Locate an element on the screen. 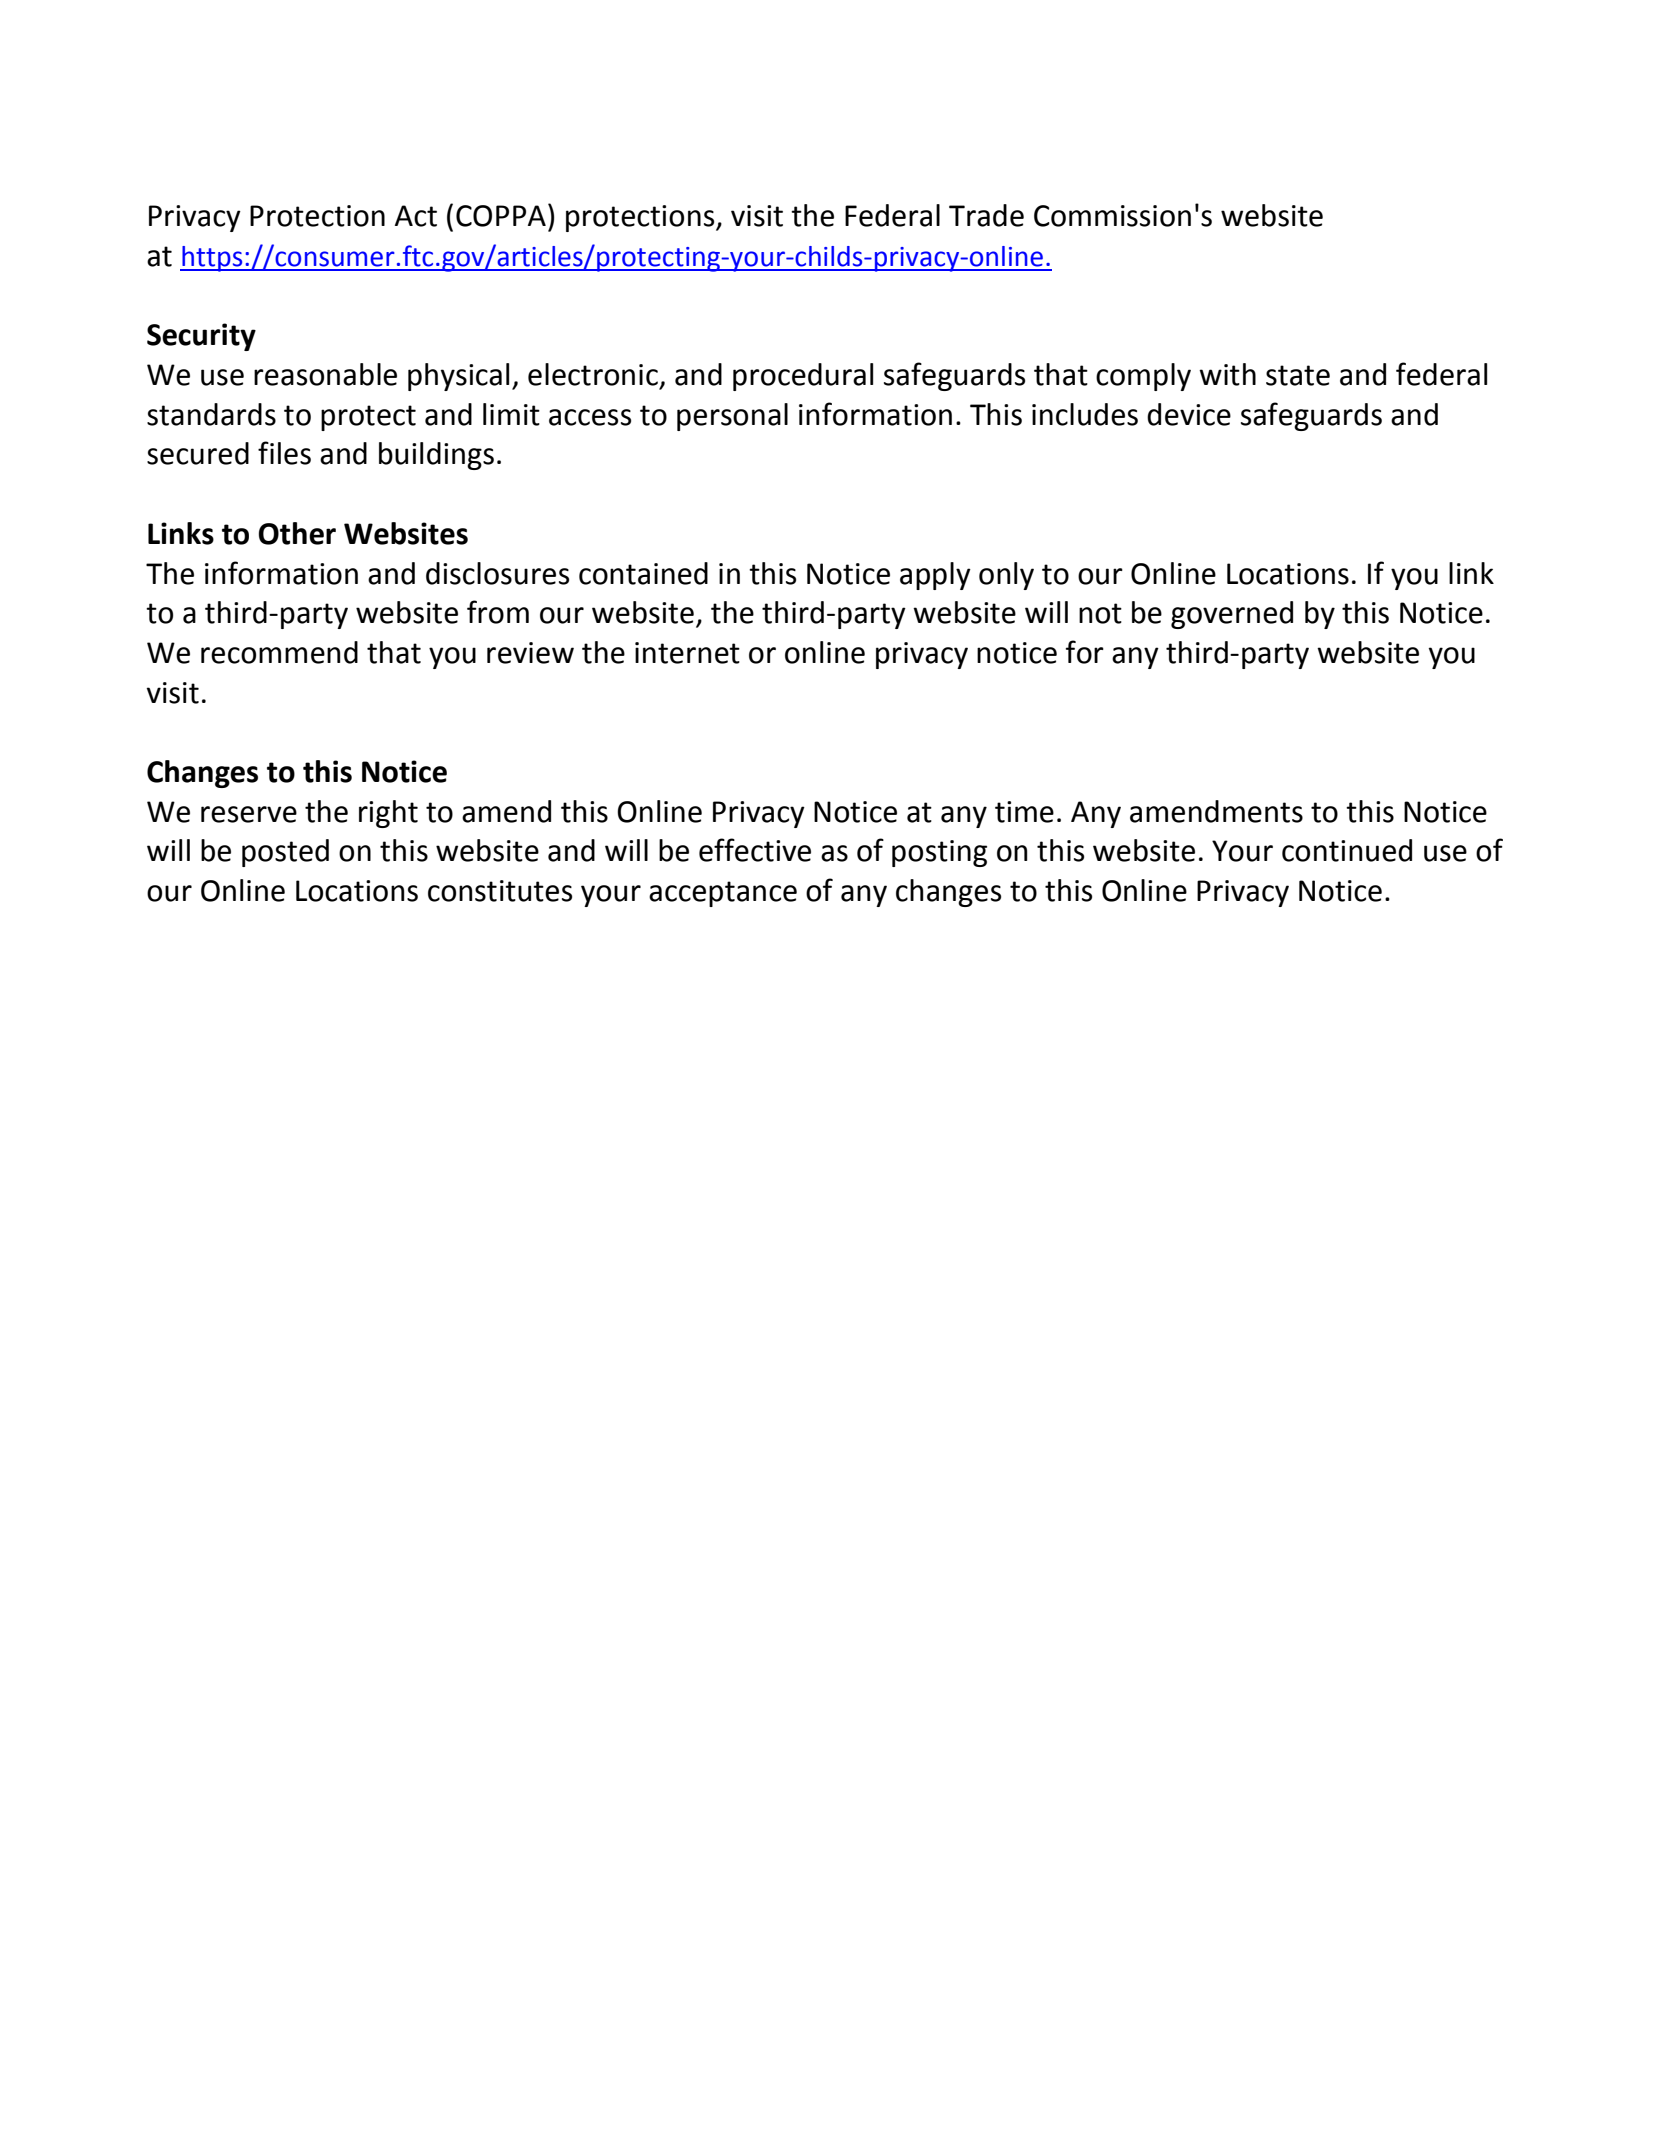  governed is located at coordinates (1232, 615).
